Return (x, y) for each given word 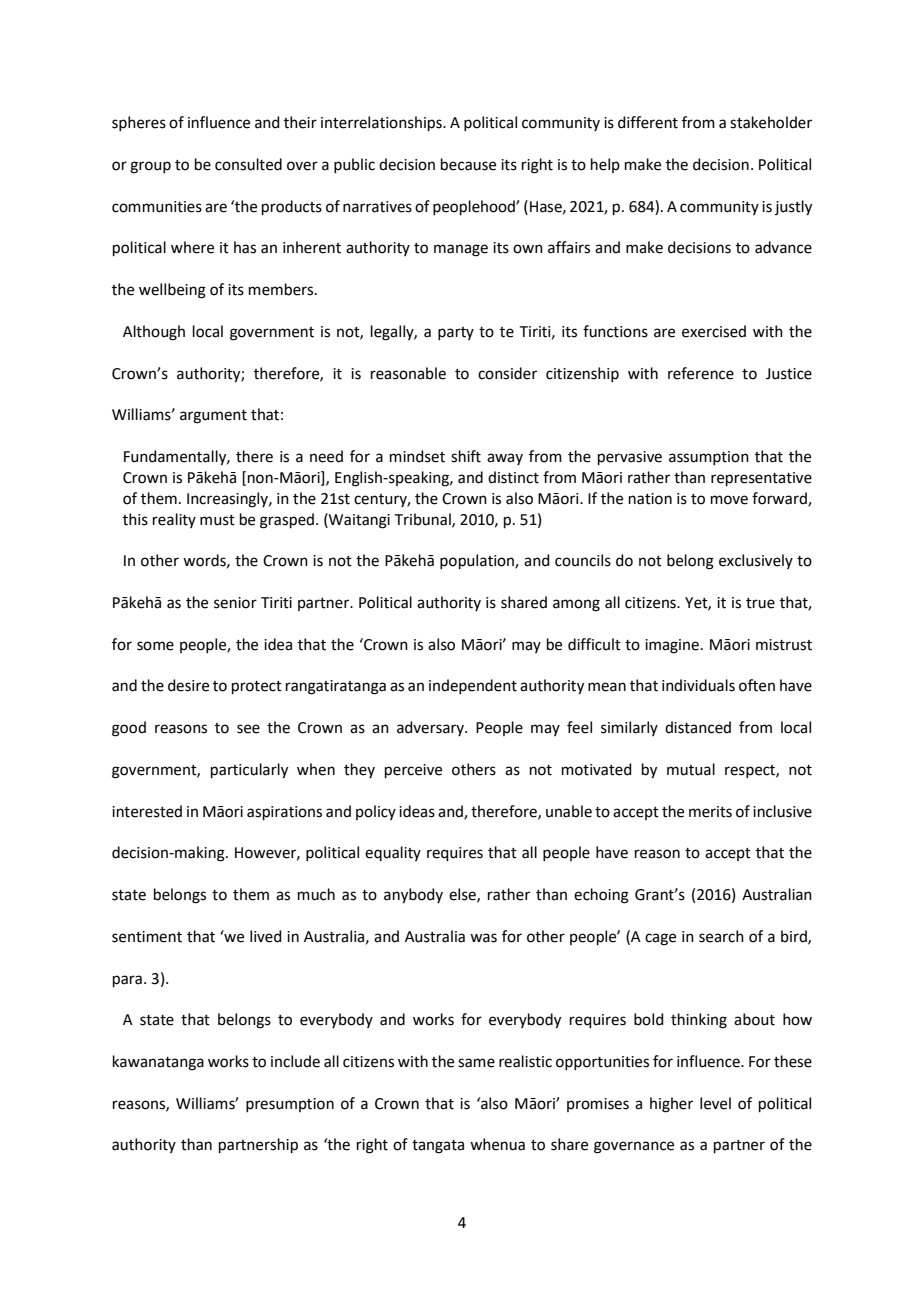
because (468, 164)
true (760, 603)
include (295, 1061)
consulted (248, 164)
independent (473, 686)
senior (235, 603)
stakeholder (771, 122)
